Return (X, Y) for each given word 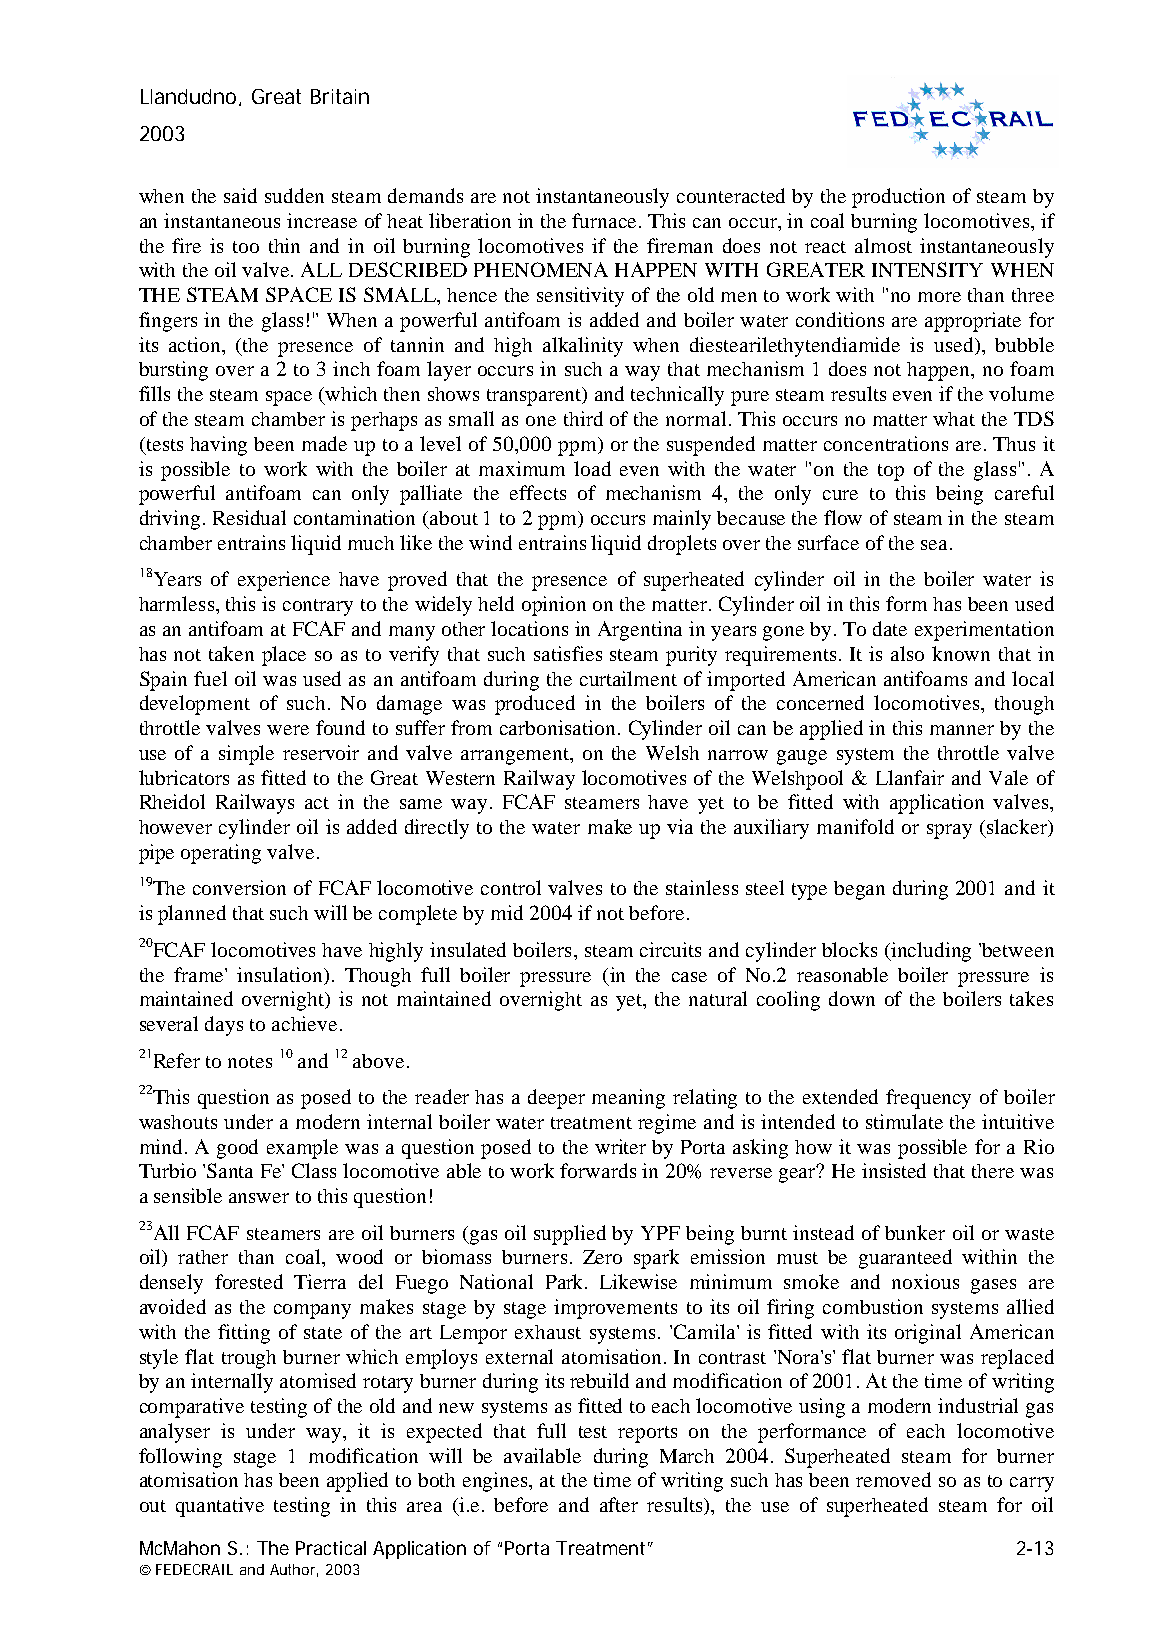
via (680, 826)
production (898, 198)
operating (221, 854)
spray (949, 831)
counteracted (731, 195)
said (240, 195)
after (619, 1504)
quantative (220, 1507)
